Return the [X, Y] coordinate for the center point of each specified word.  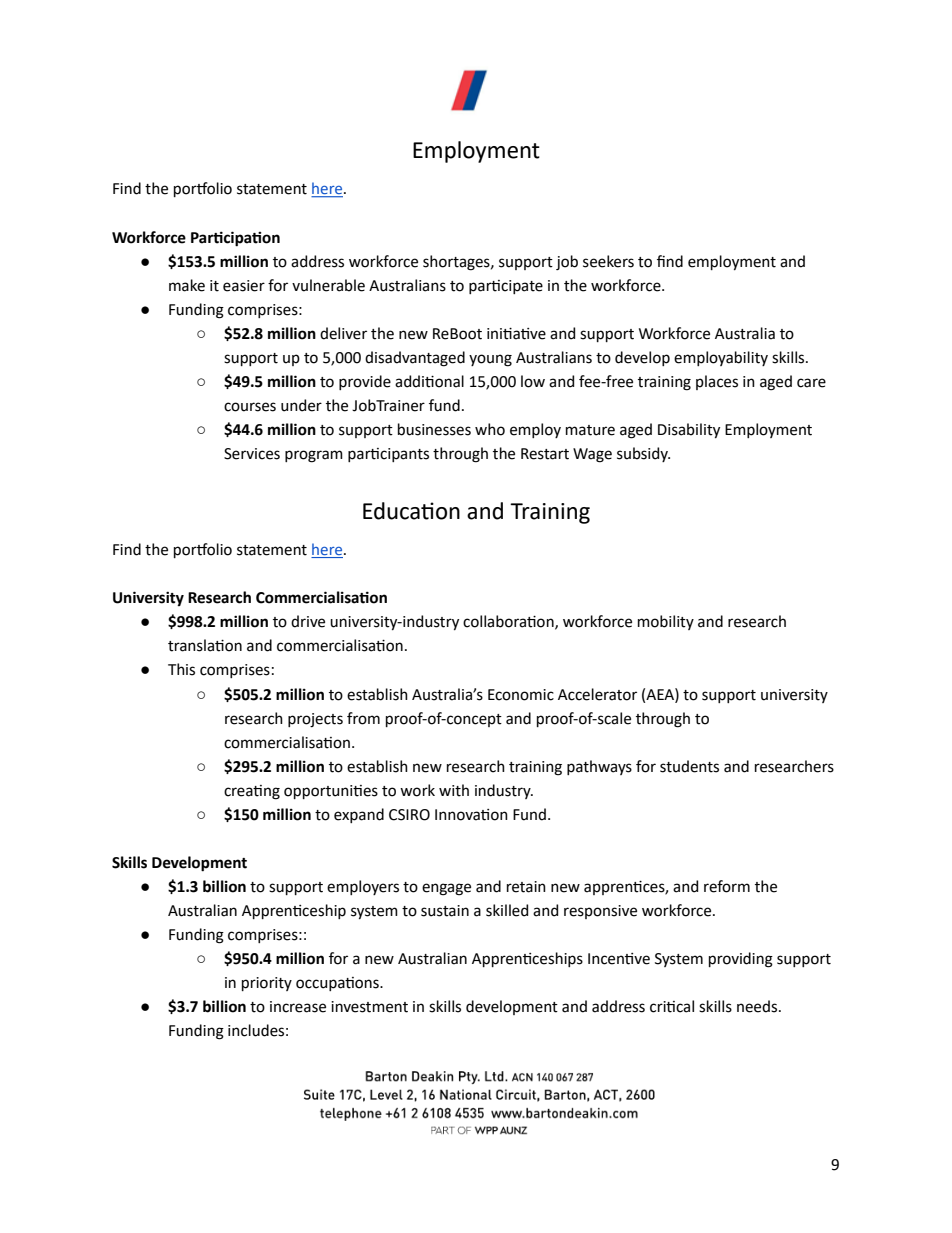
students [689, 766]
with [454, 790]
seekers [608, 261]
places [717, 382]
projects [315, 720]
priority [267, 984]
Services [252, 454]
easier [244, 286]
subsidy [643, 454]
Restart [545, 454]
